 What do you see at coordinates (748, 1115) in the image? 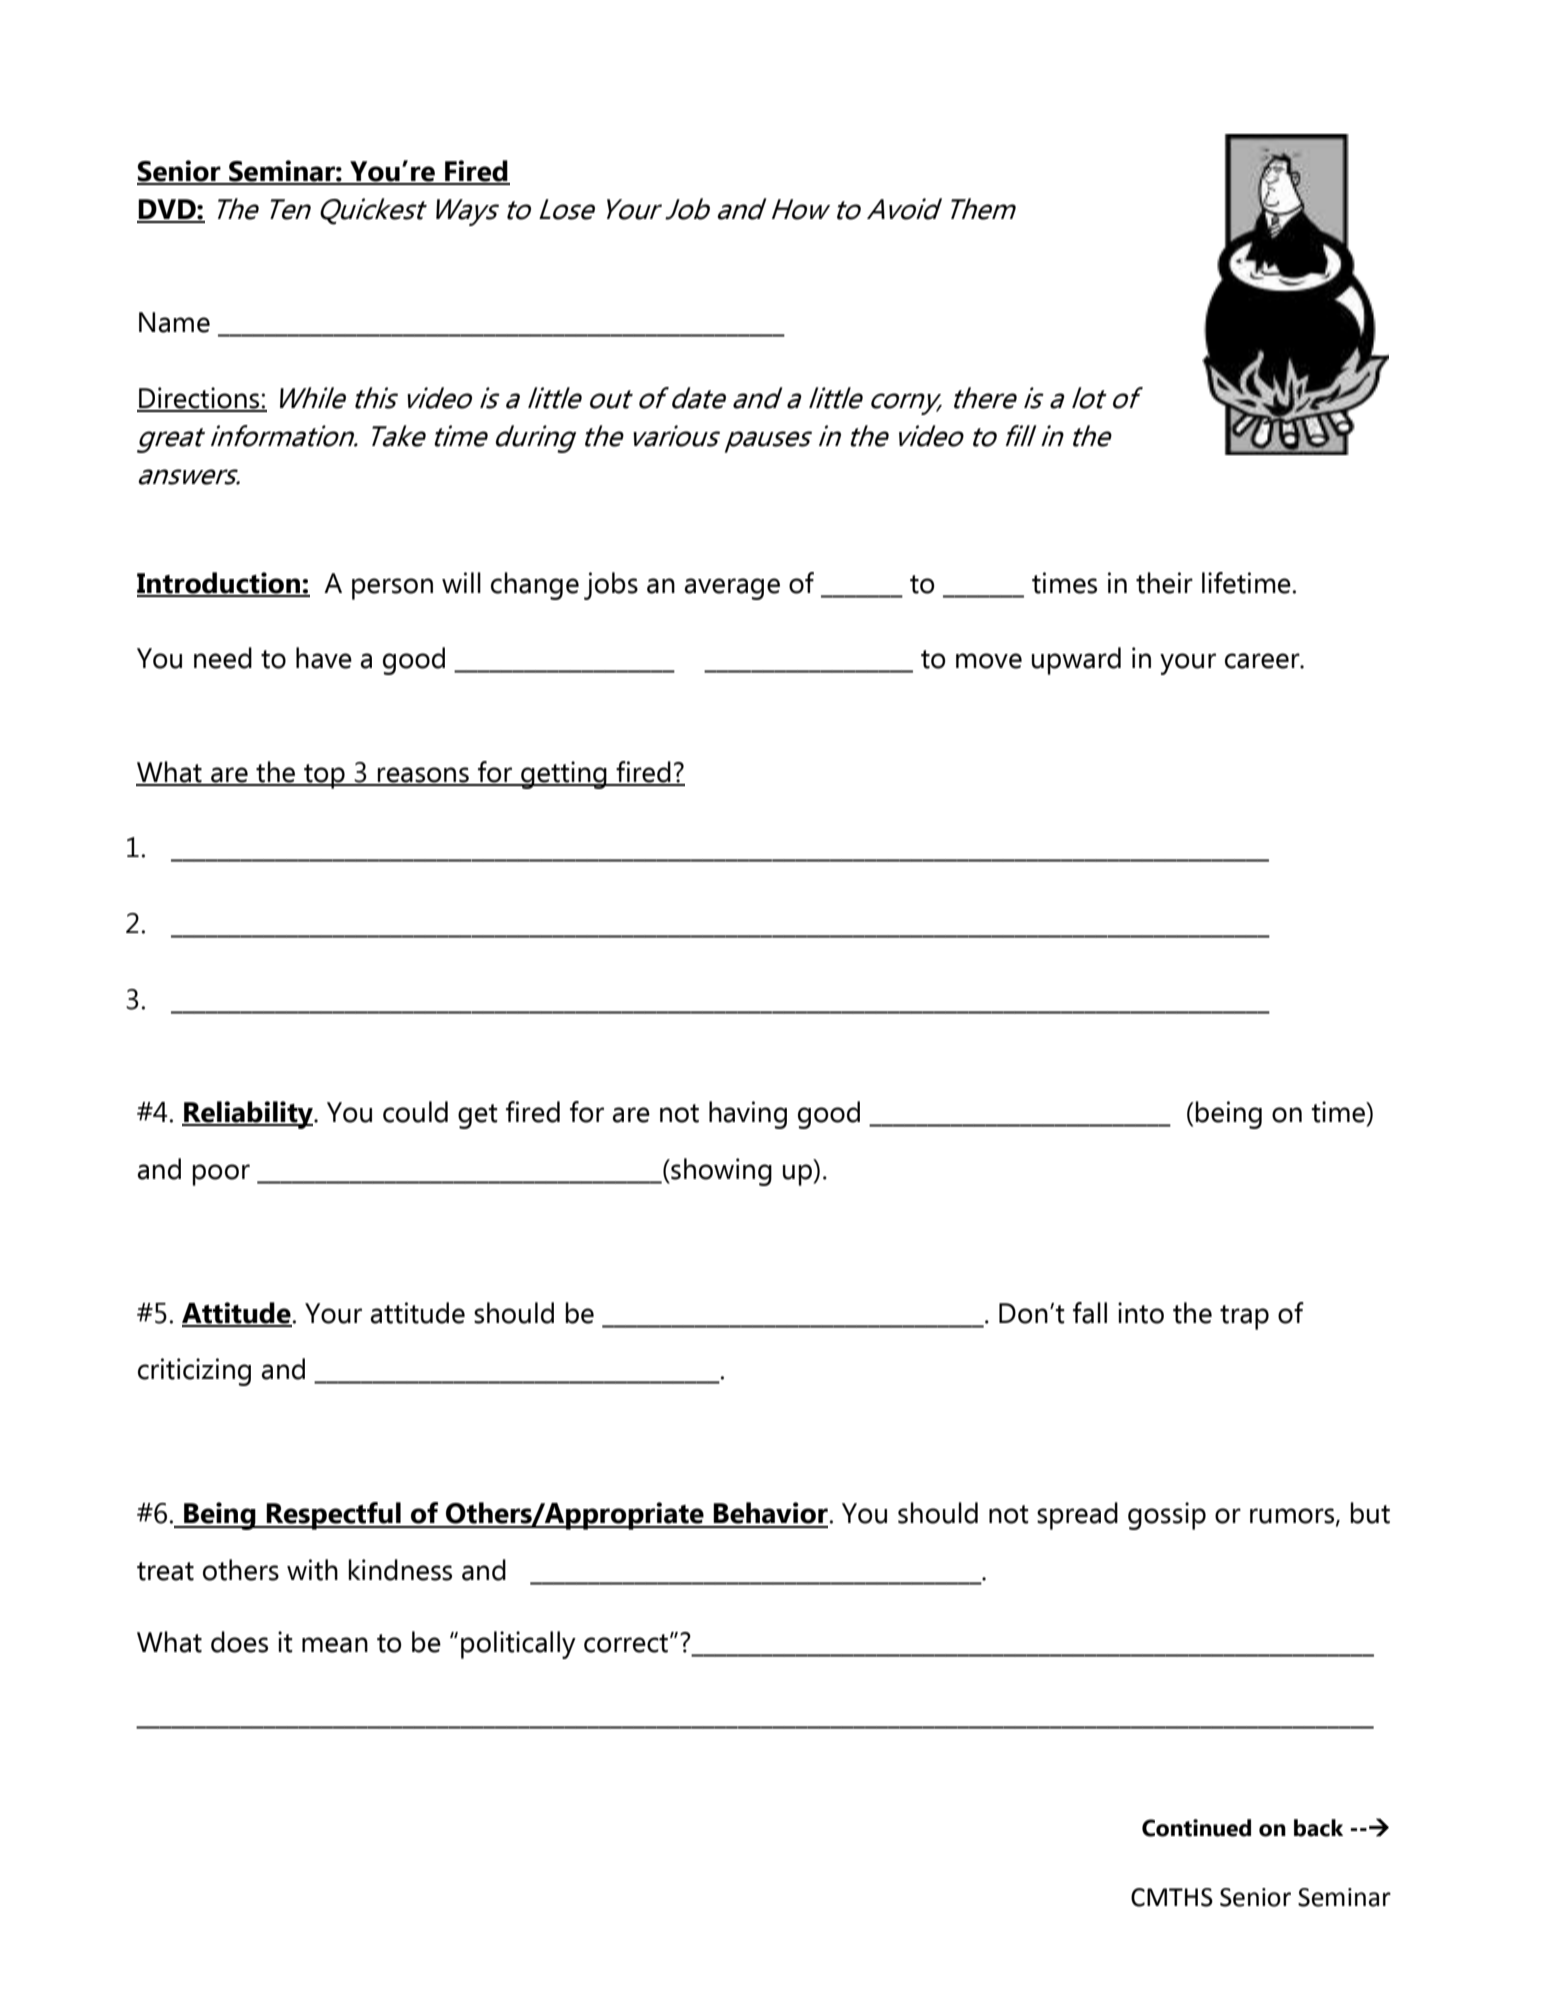
I see `having` at bounding box center [748, 1115].
